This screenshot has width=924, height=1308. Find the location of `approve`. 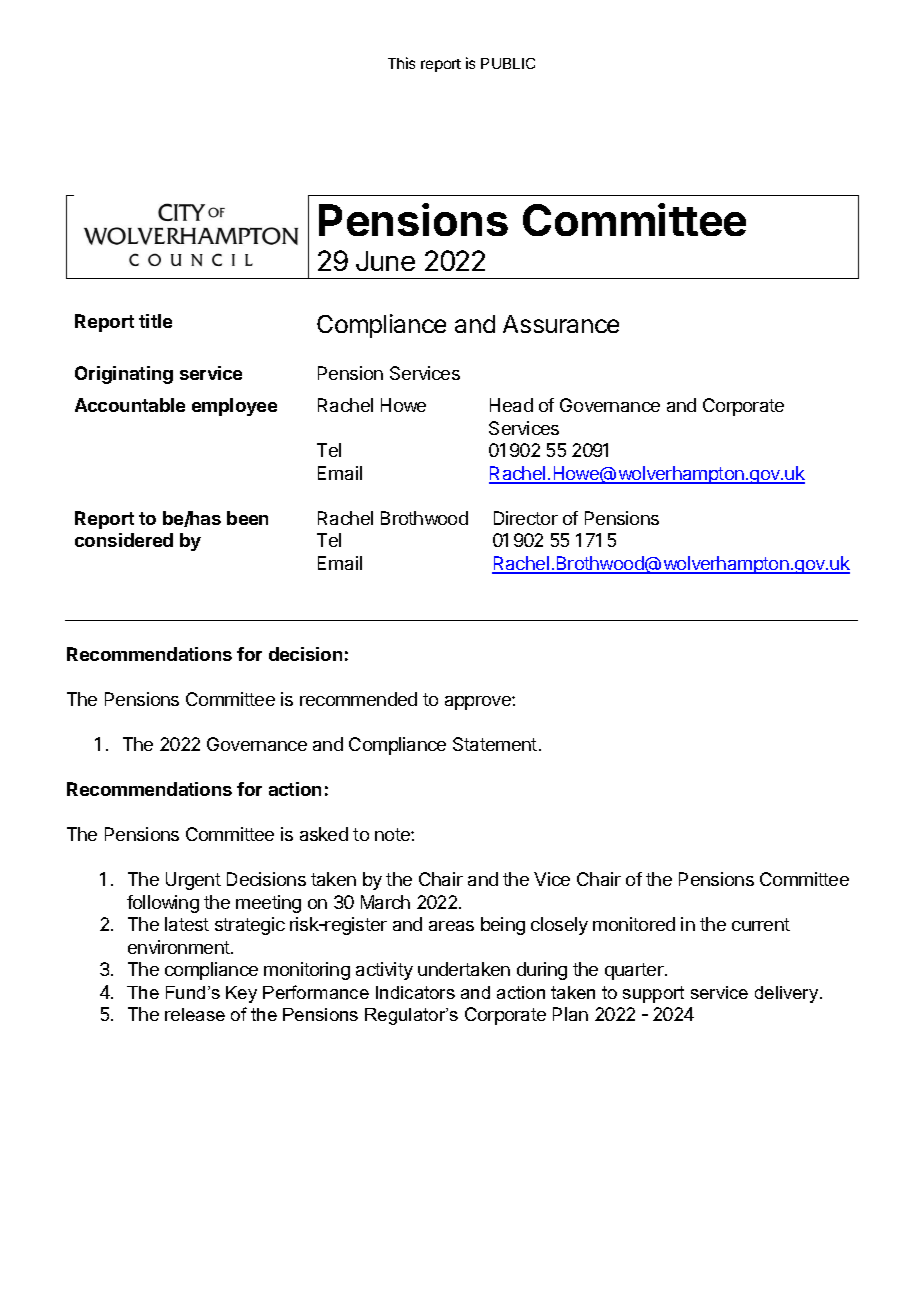

approve is located at coordinates (479, 703).
